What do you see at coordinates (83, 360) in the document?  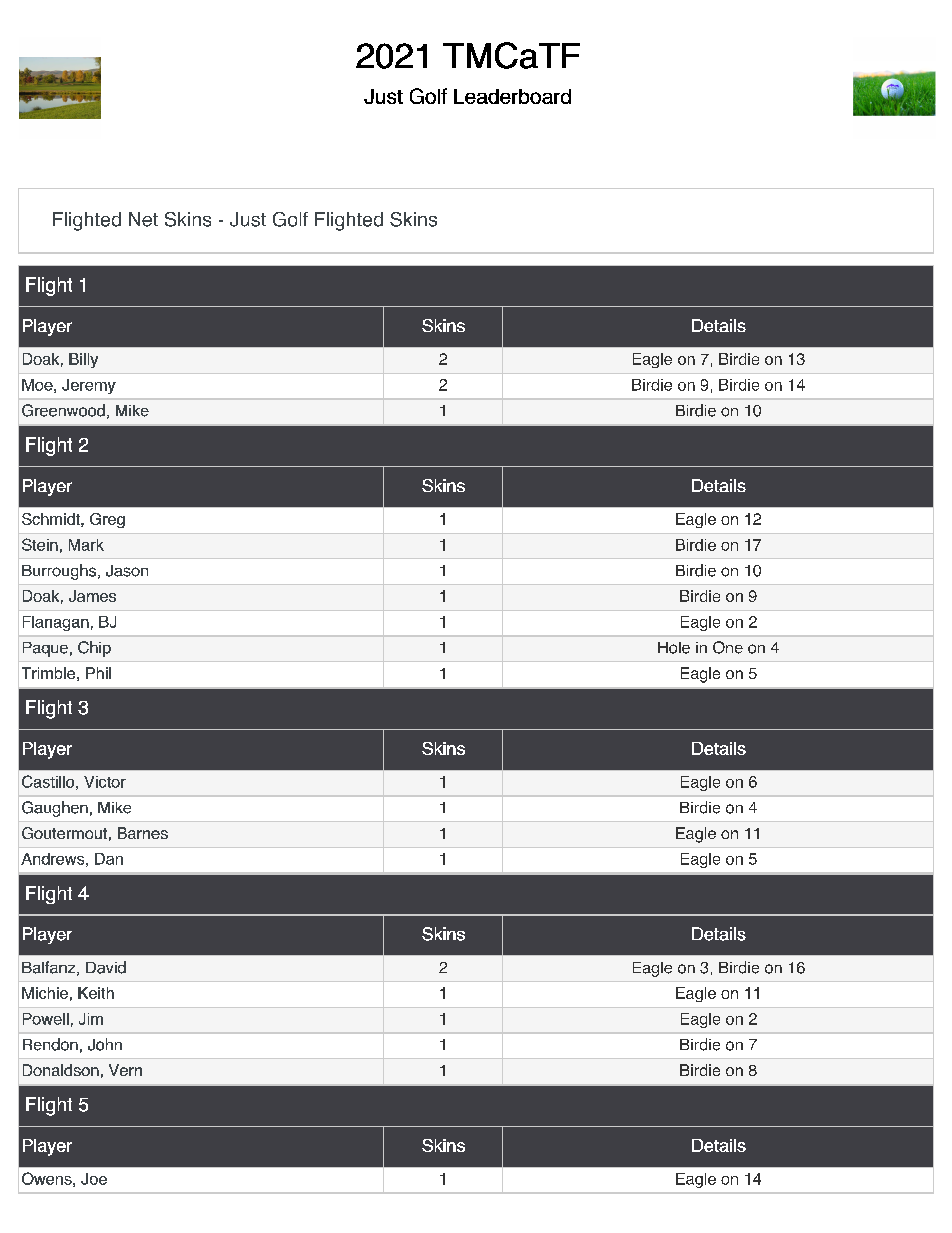 I see `Billy` at bounding box center [83, 360].
